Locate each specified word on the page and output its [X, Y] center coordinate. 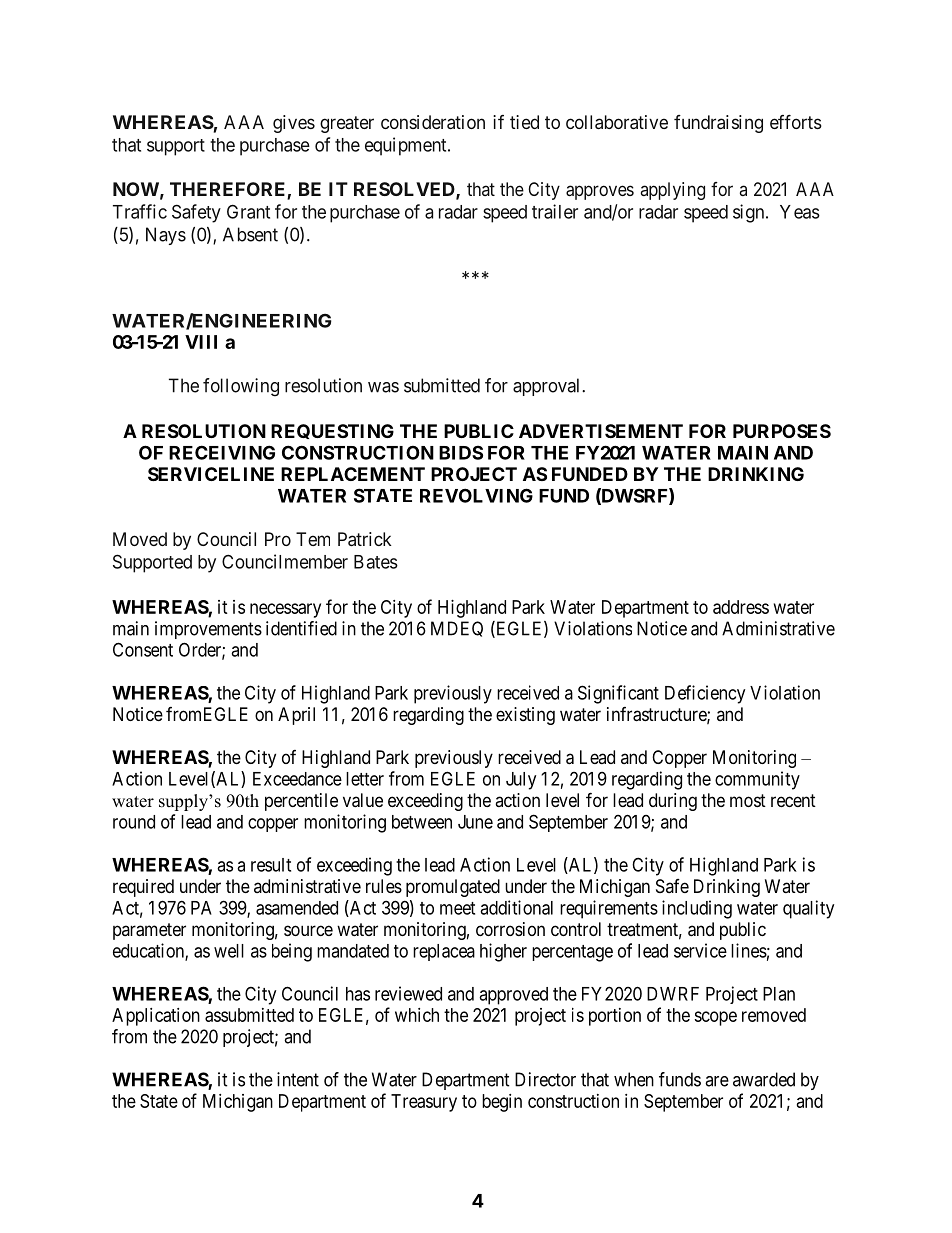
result [271, 865]
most [748, 800]
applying [673, 191]
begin [502, 1103]
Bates [376, 562]
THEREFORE [229, 190]
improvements [208, 630]
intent [298, 1079]
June [475, 822]
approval [548, 387]
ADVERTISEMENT [601, 431]
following [241, 387]
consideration [433, 122]
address [741, 607]
